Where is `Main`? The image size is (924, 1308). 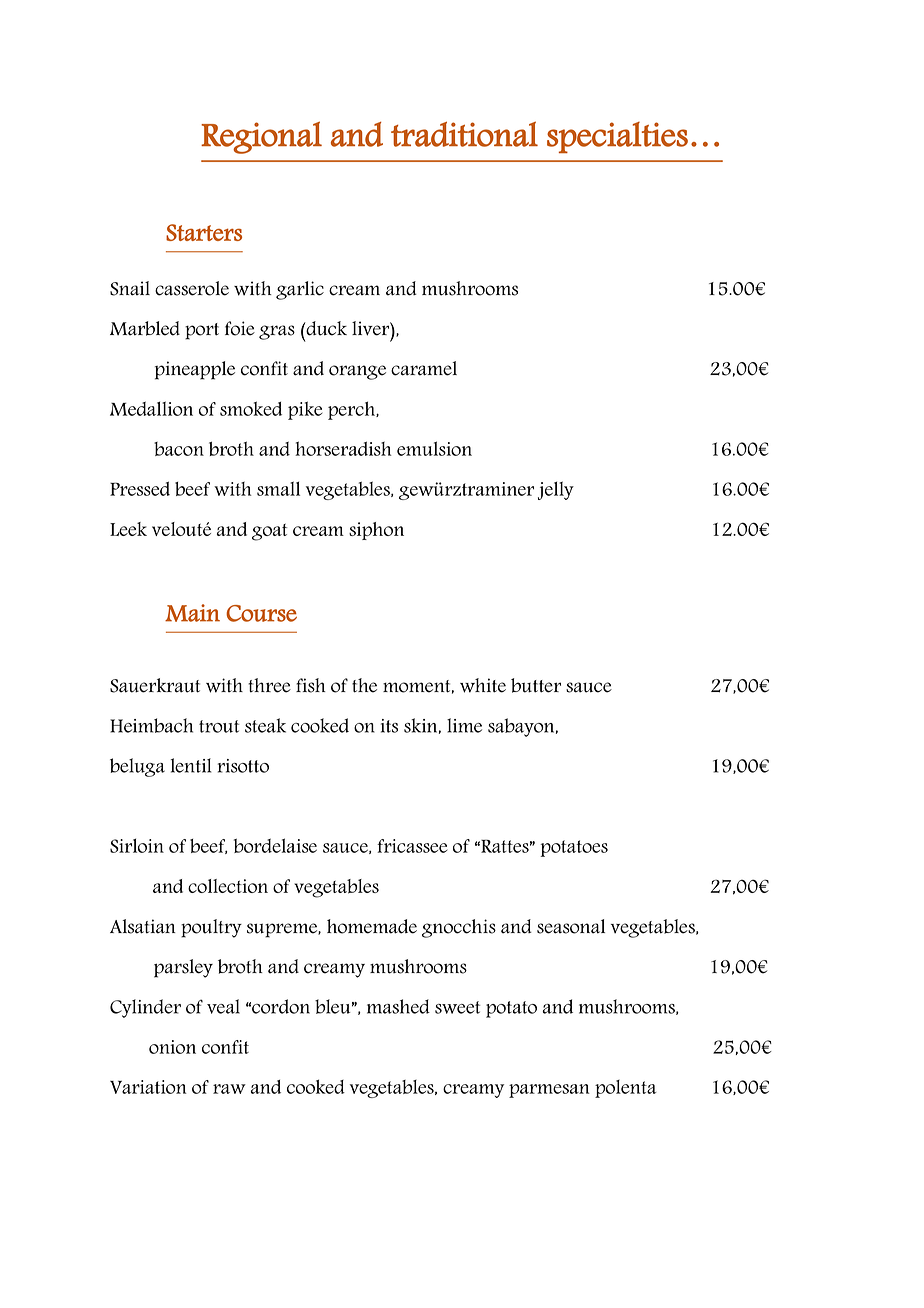
Main is located at coordinates (192, 613).
